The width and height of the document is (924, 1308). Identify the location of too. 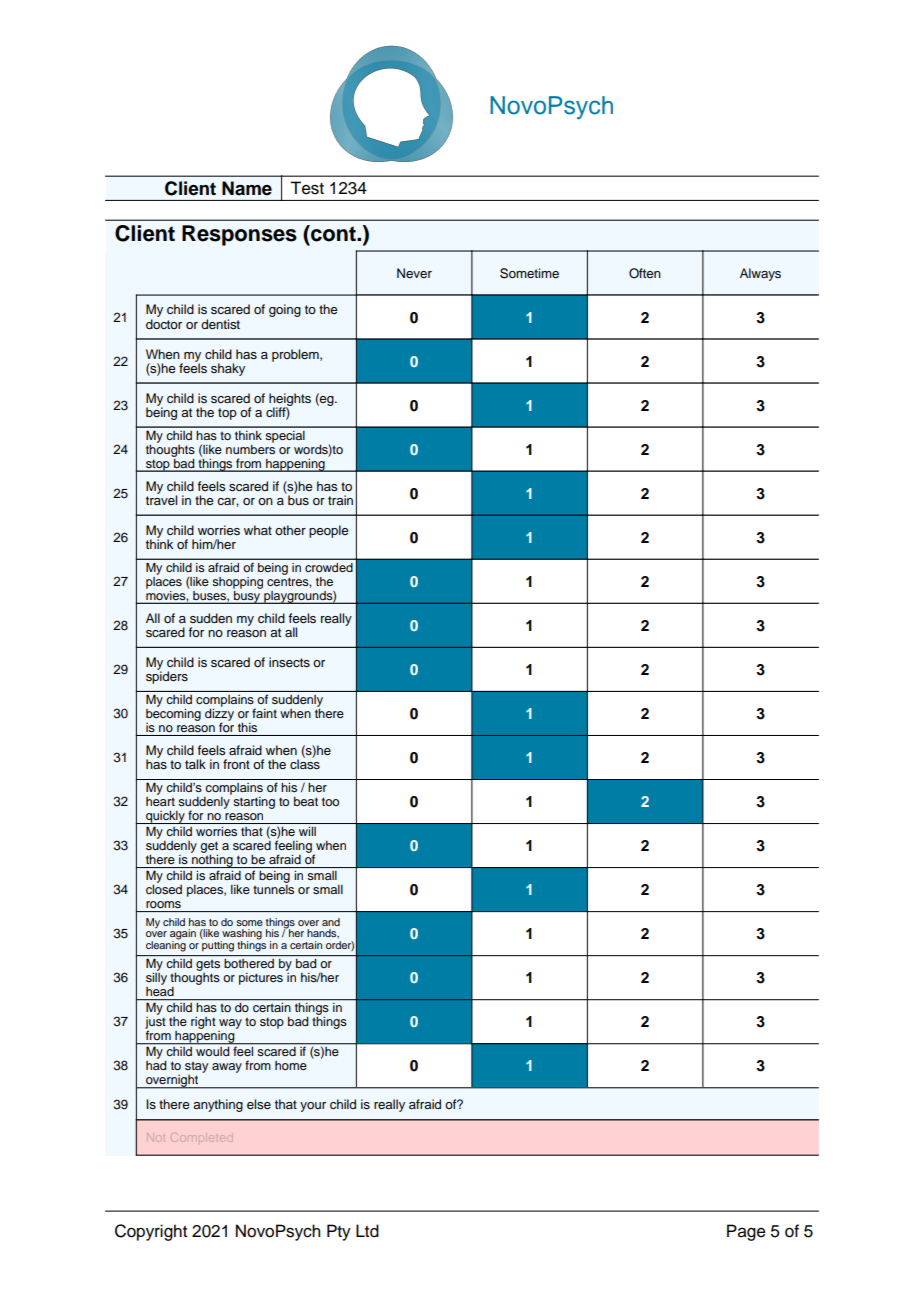
(330, 801).
